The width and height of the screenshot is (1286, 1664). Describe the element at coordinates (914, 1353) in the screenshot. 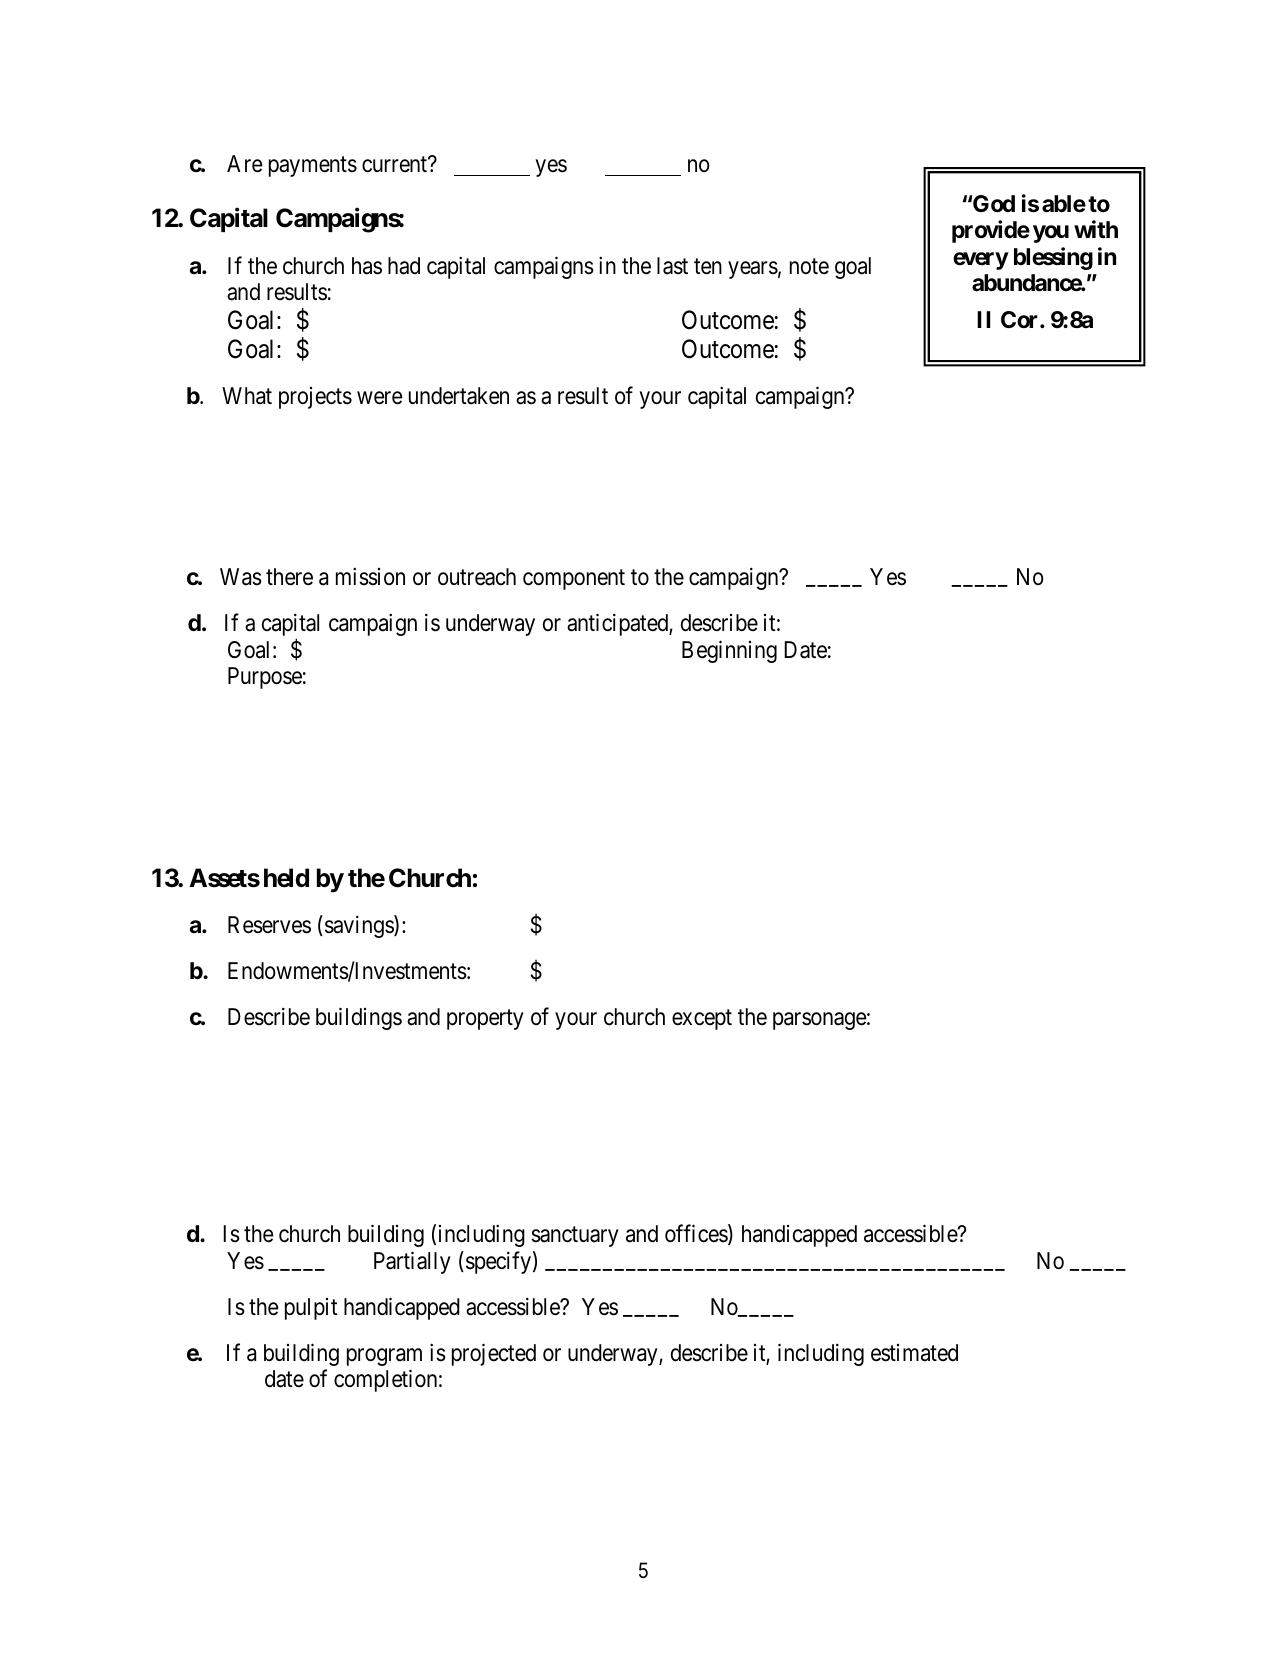

I see `estimated` at that location.
